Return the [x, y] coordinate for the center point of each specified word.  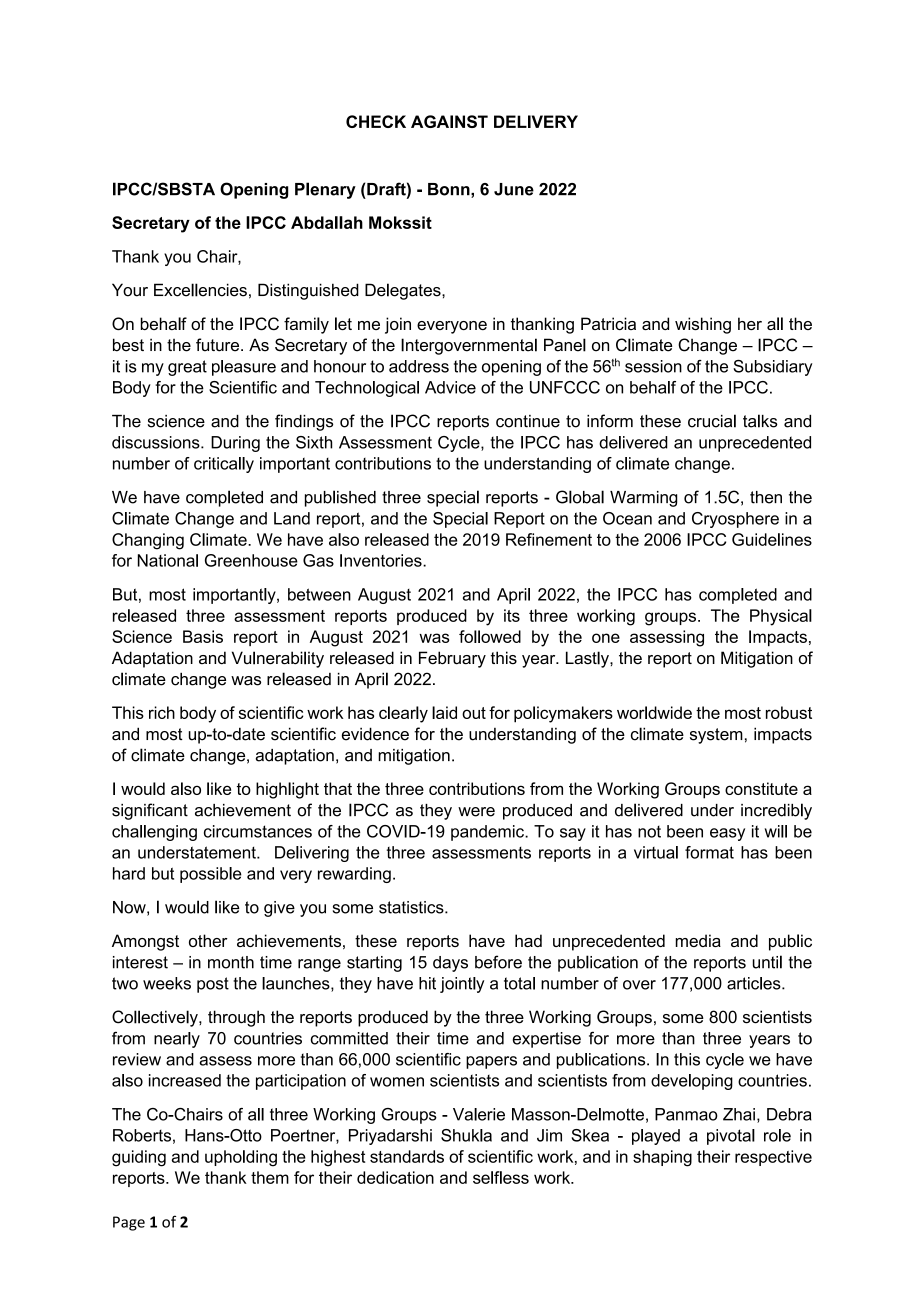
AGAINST [449, 121]
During [235, 444]
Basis [203, 636]
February [452, 659]
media [698, 940]
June [514, 189]
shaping [662, 1158]
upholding [241, 1158]
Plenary [325, 190]
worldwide [654, 712]
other [208, 940]
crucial [712, 421]
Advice [450, 387]
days [450, 964]
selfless [501, 1177]
